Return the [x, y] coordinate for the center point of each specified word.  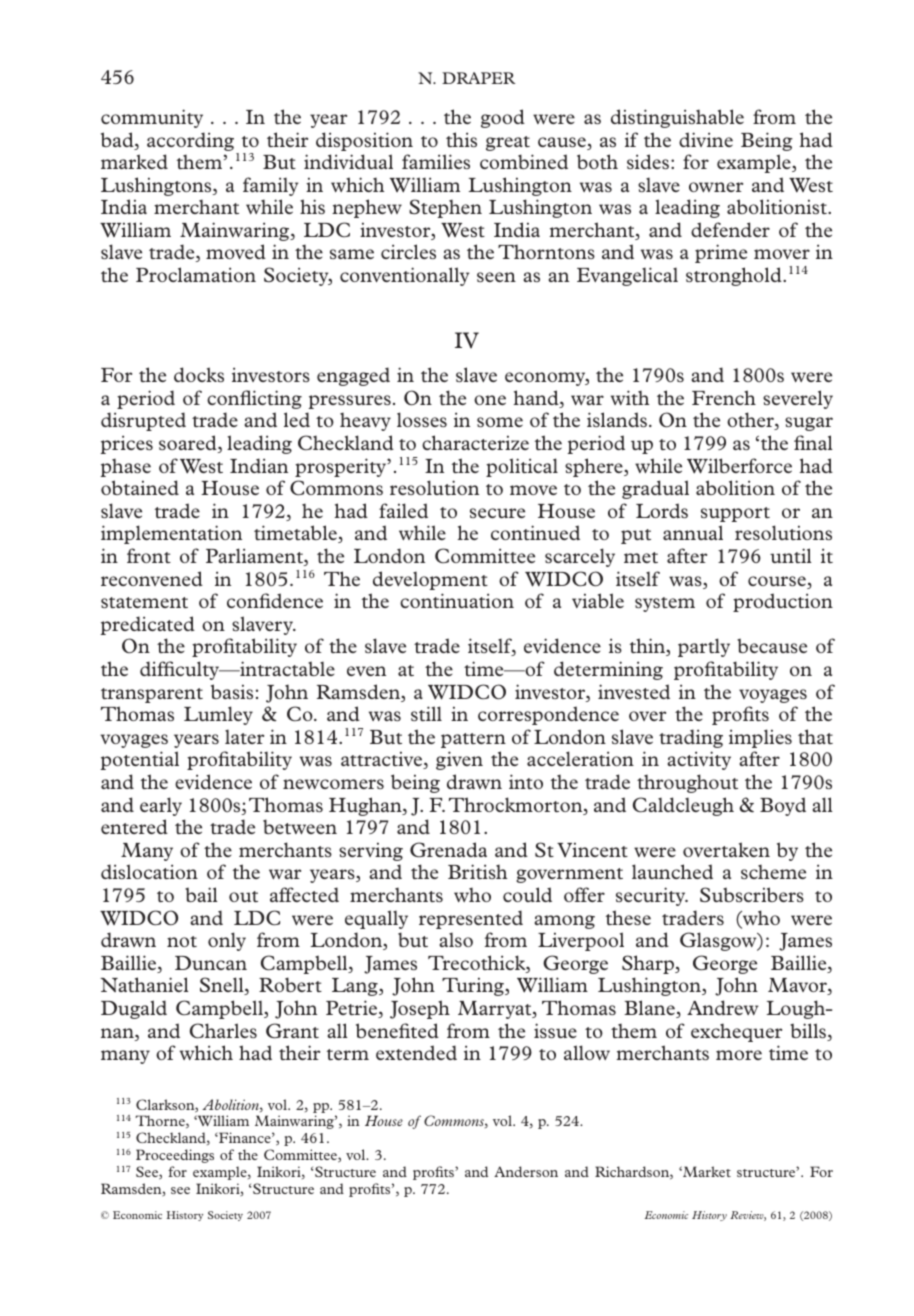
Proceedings [175, 1156]
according [190, 141]
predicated [148, 625]
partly [704, 647]
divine [706, 139]
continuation [457, 600]
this [461, 139]
